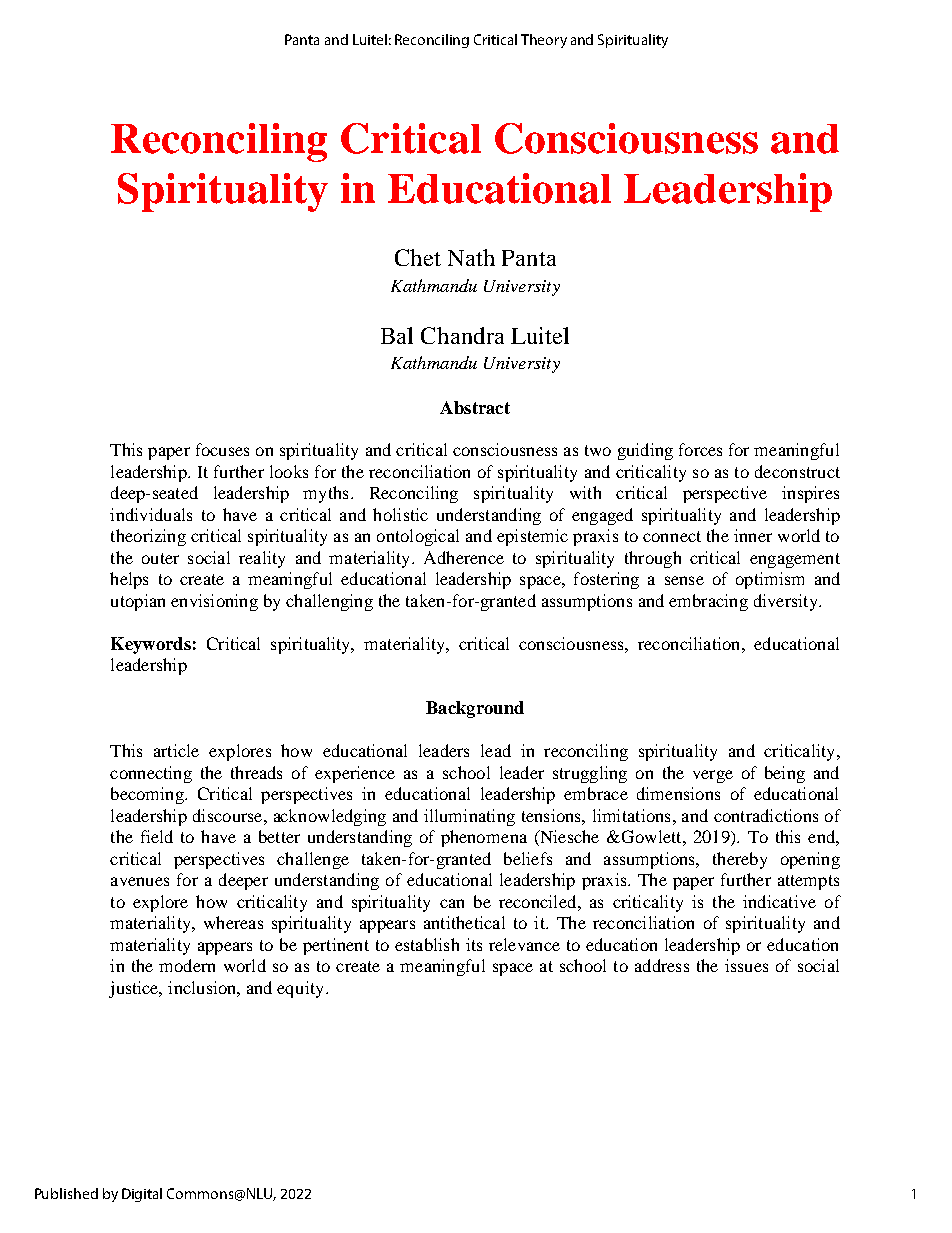 This page has height=1233, width=952. Describe the element at coordinates (418, 257) in the page. I see `Chet` at that location.
